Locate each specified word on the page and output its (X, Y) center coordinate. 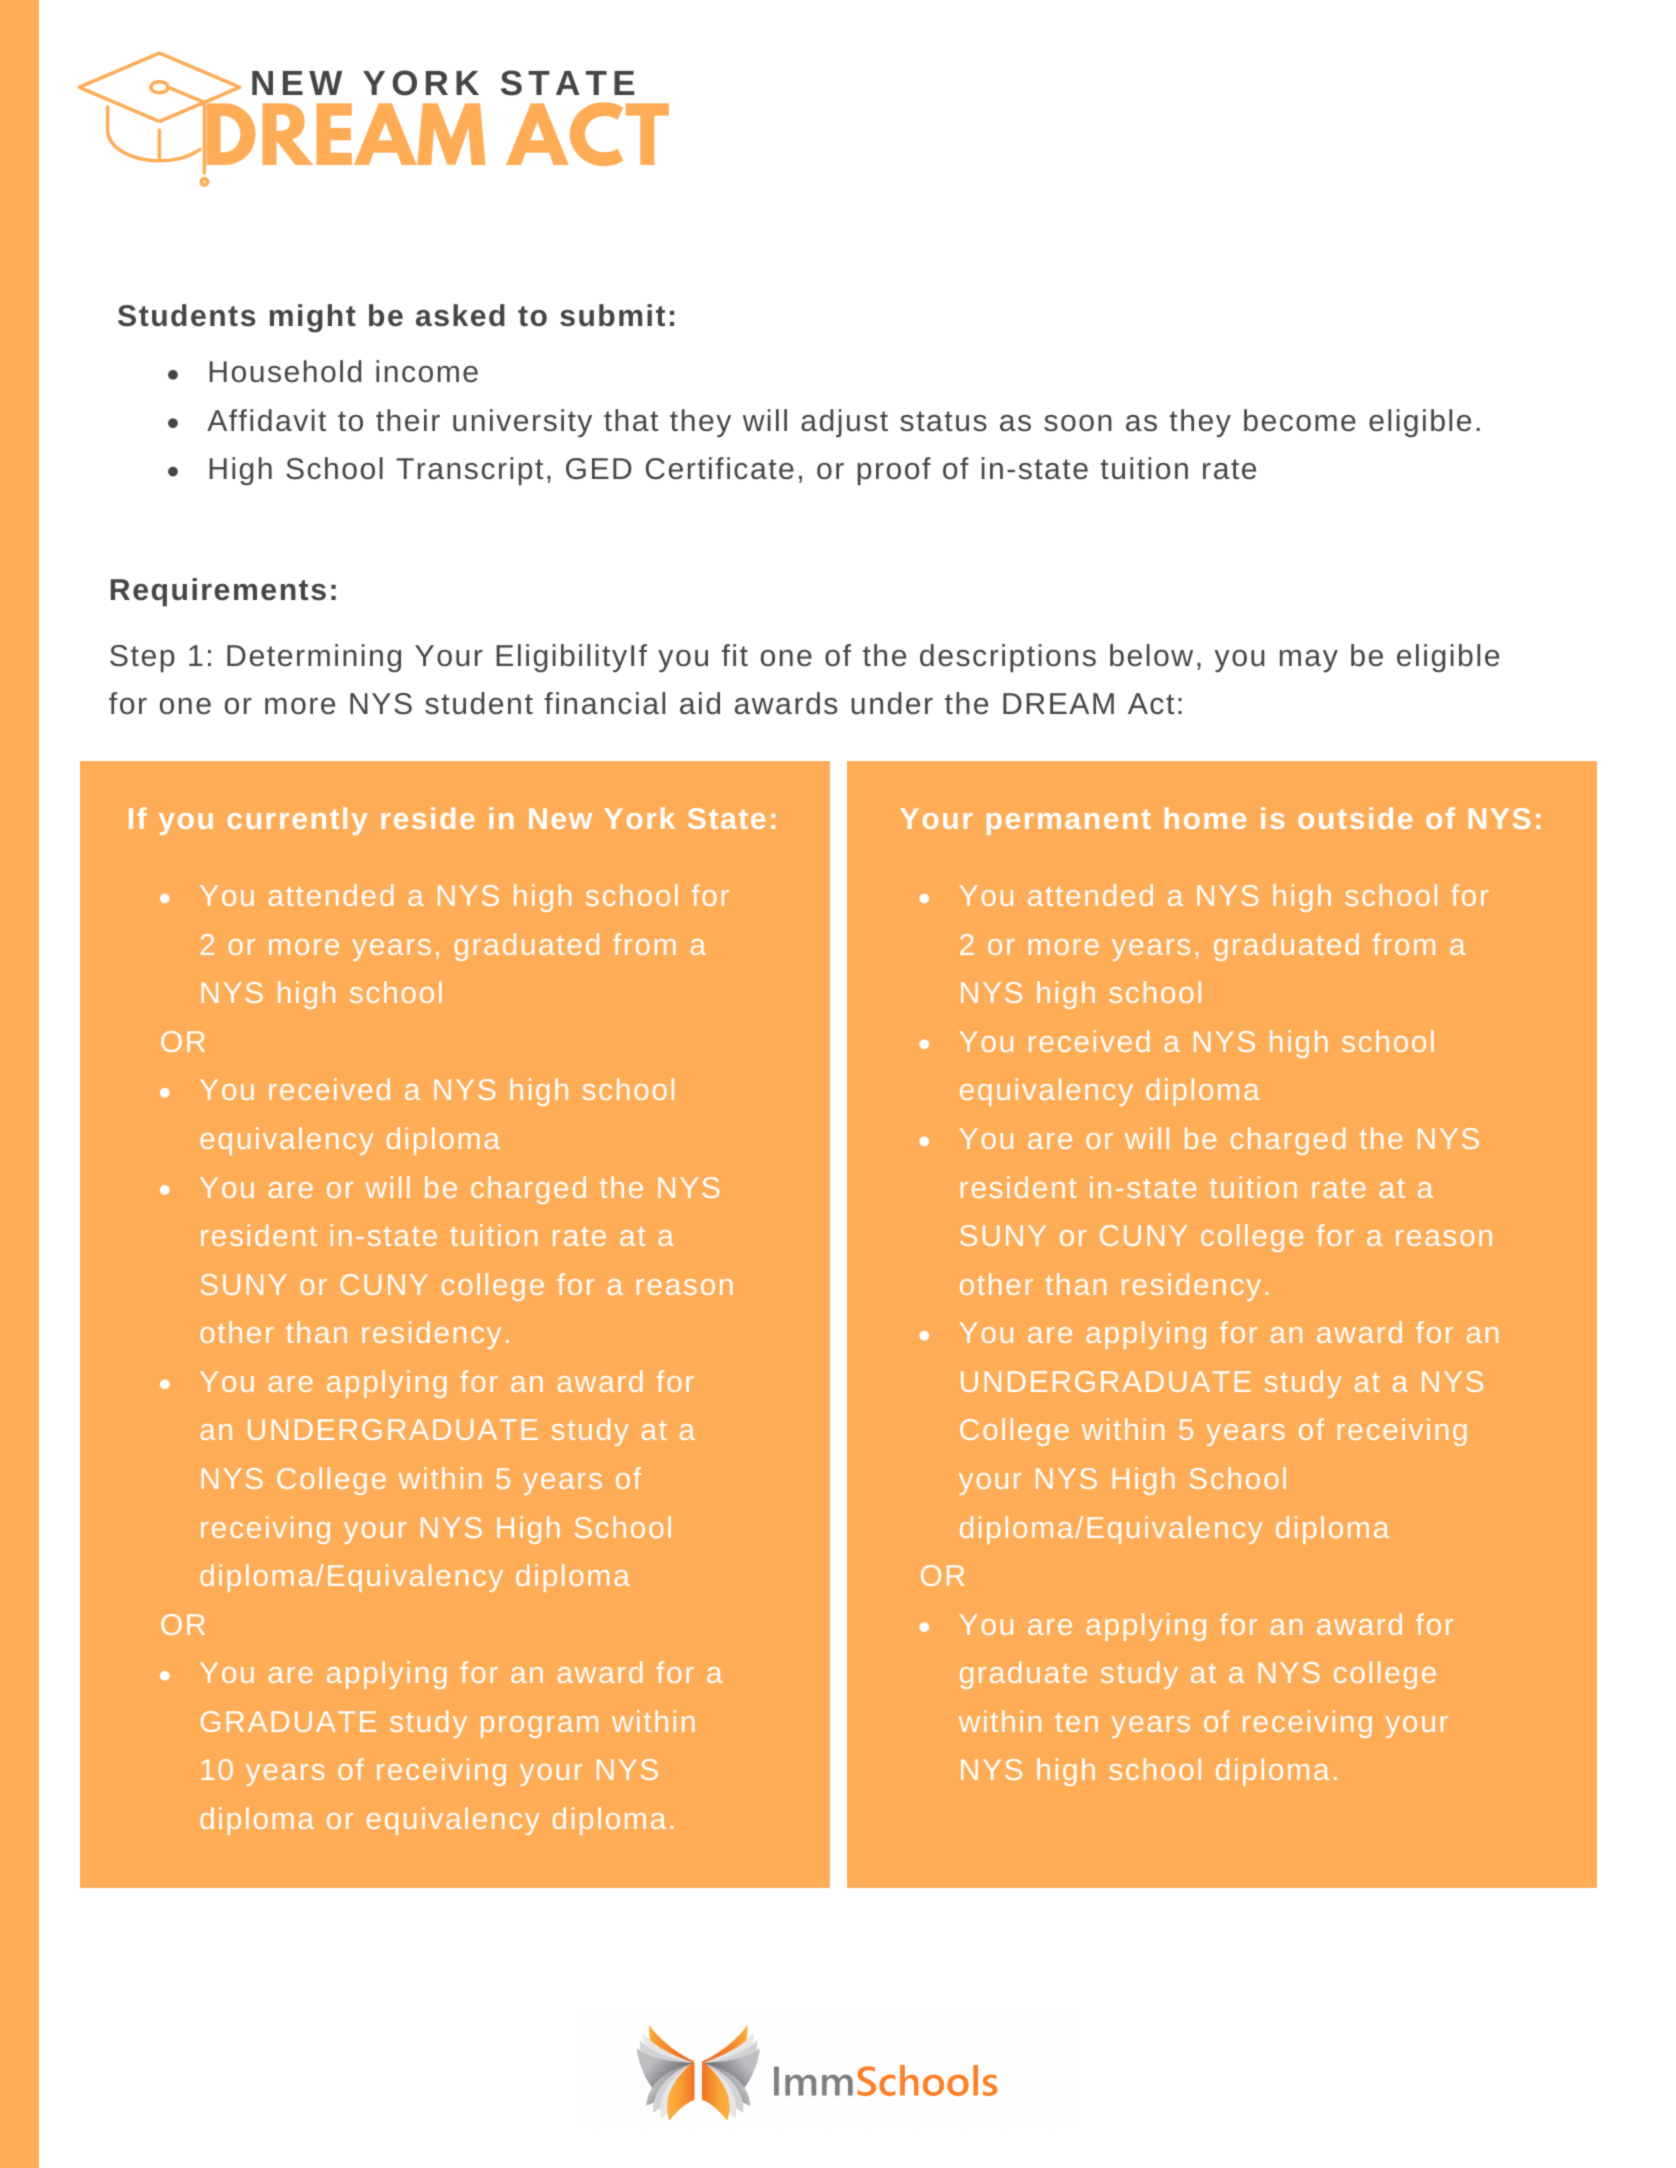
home (1205, 818)
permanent (1069, 822)
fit (735, 655)
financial (604, 703)
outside (1355, 818)
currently (297, 821)
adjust (844, 423)
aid (700, 703)
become (1300, 420)
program (539, 1727)
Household (285, 371)
